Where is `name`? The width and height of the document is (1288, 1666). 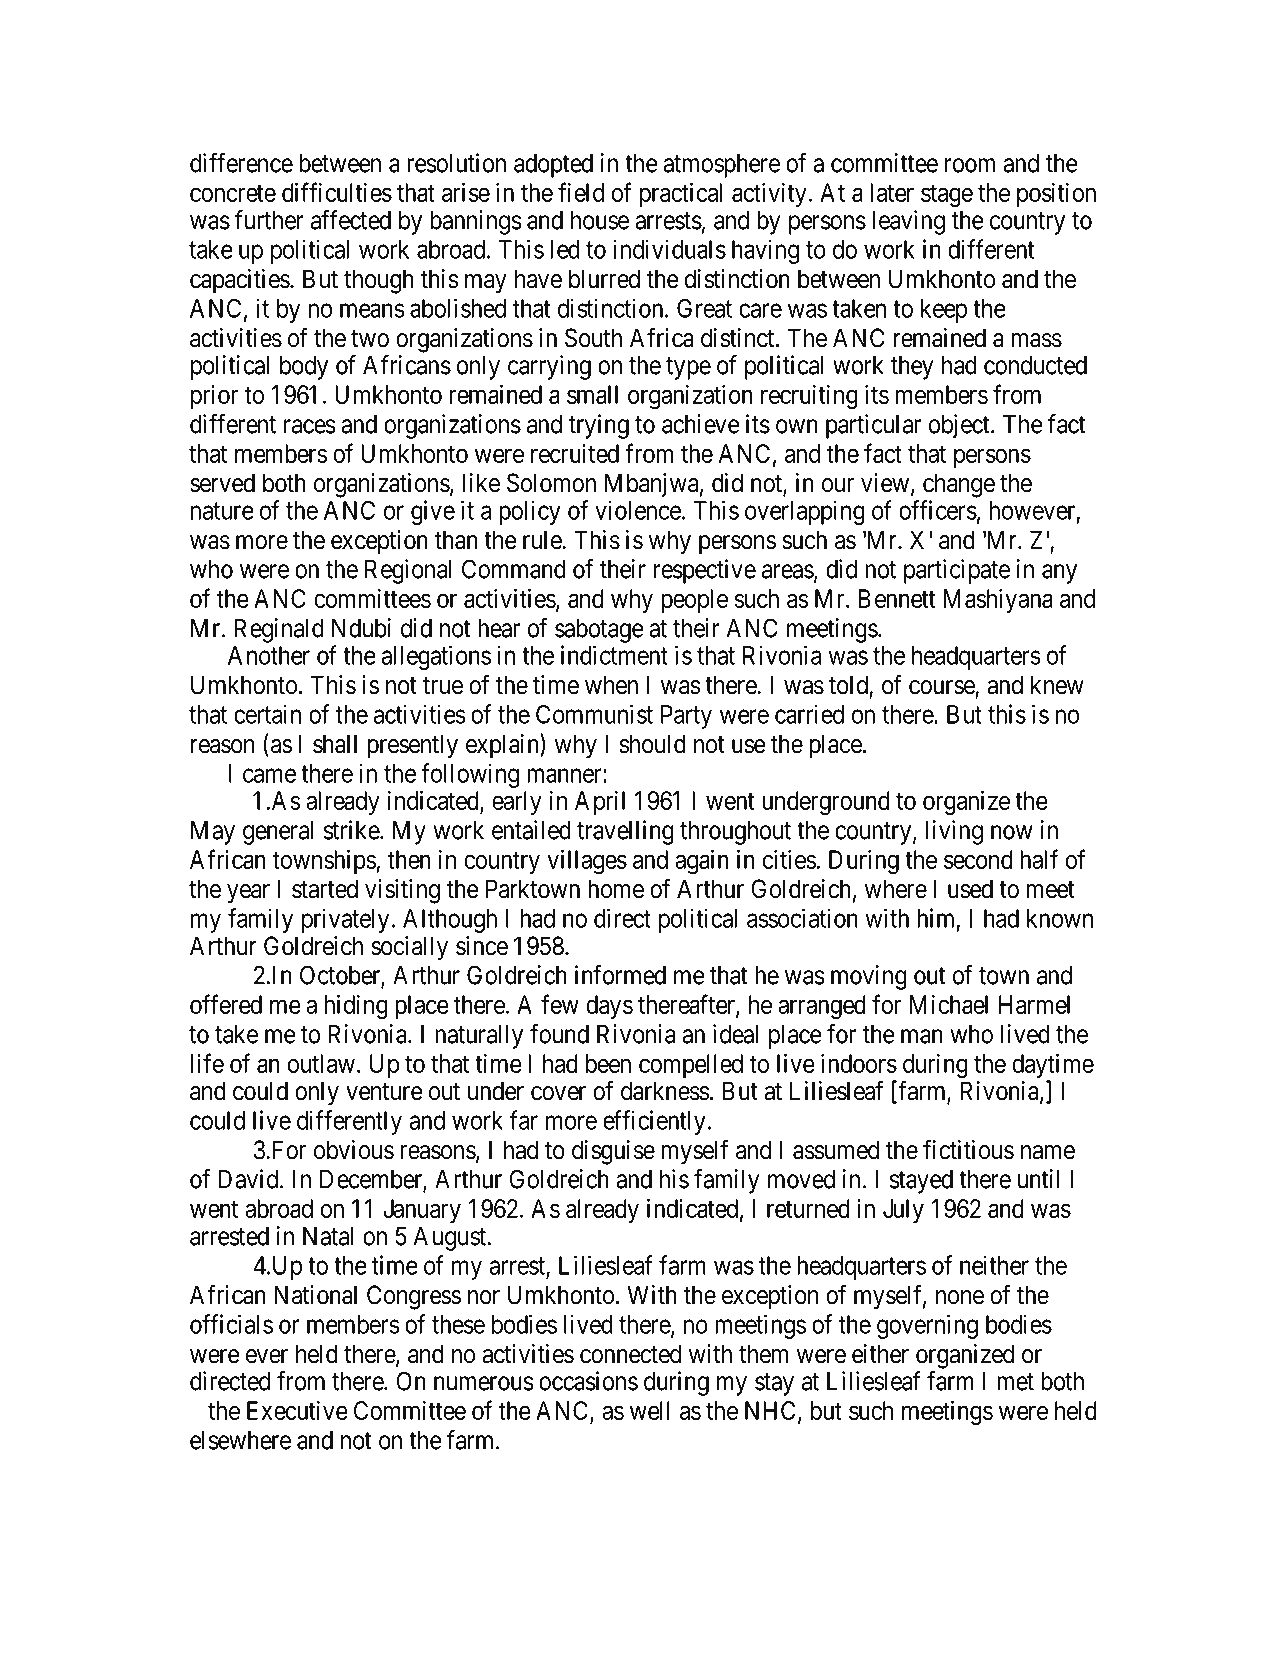
name is located at coordinates (1048, 1152).
